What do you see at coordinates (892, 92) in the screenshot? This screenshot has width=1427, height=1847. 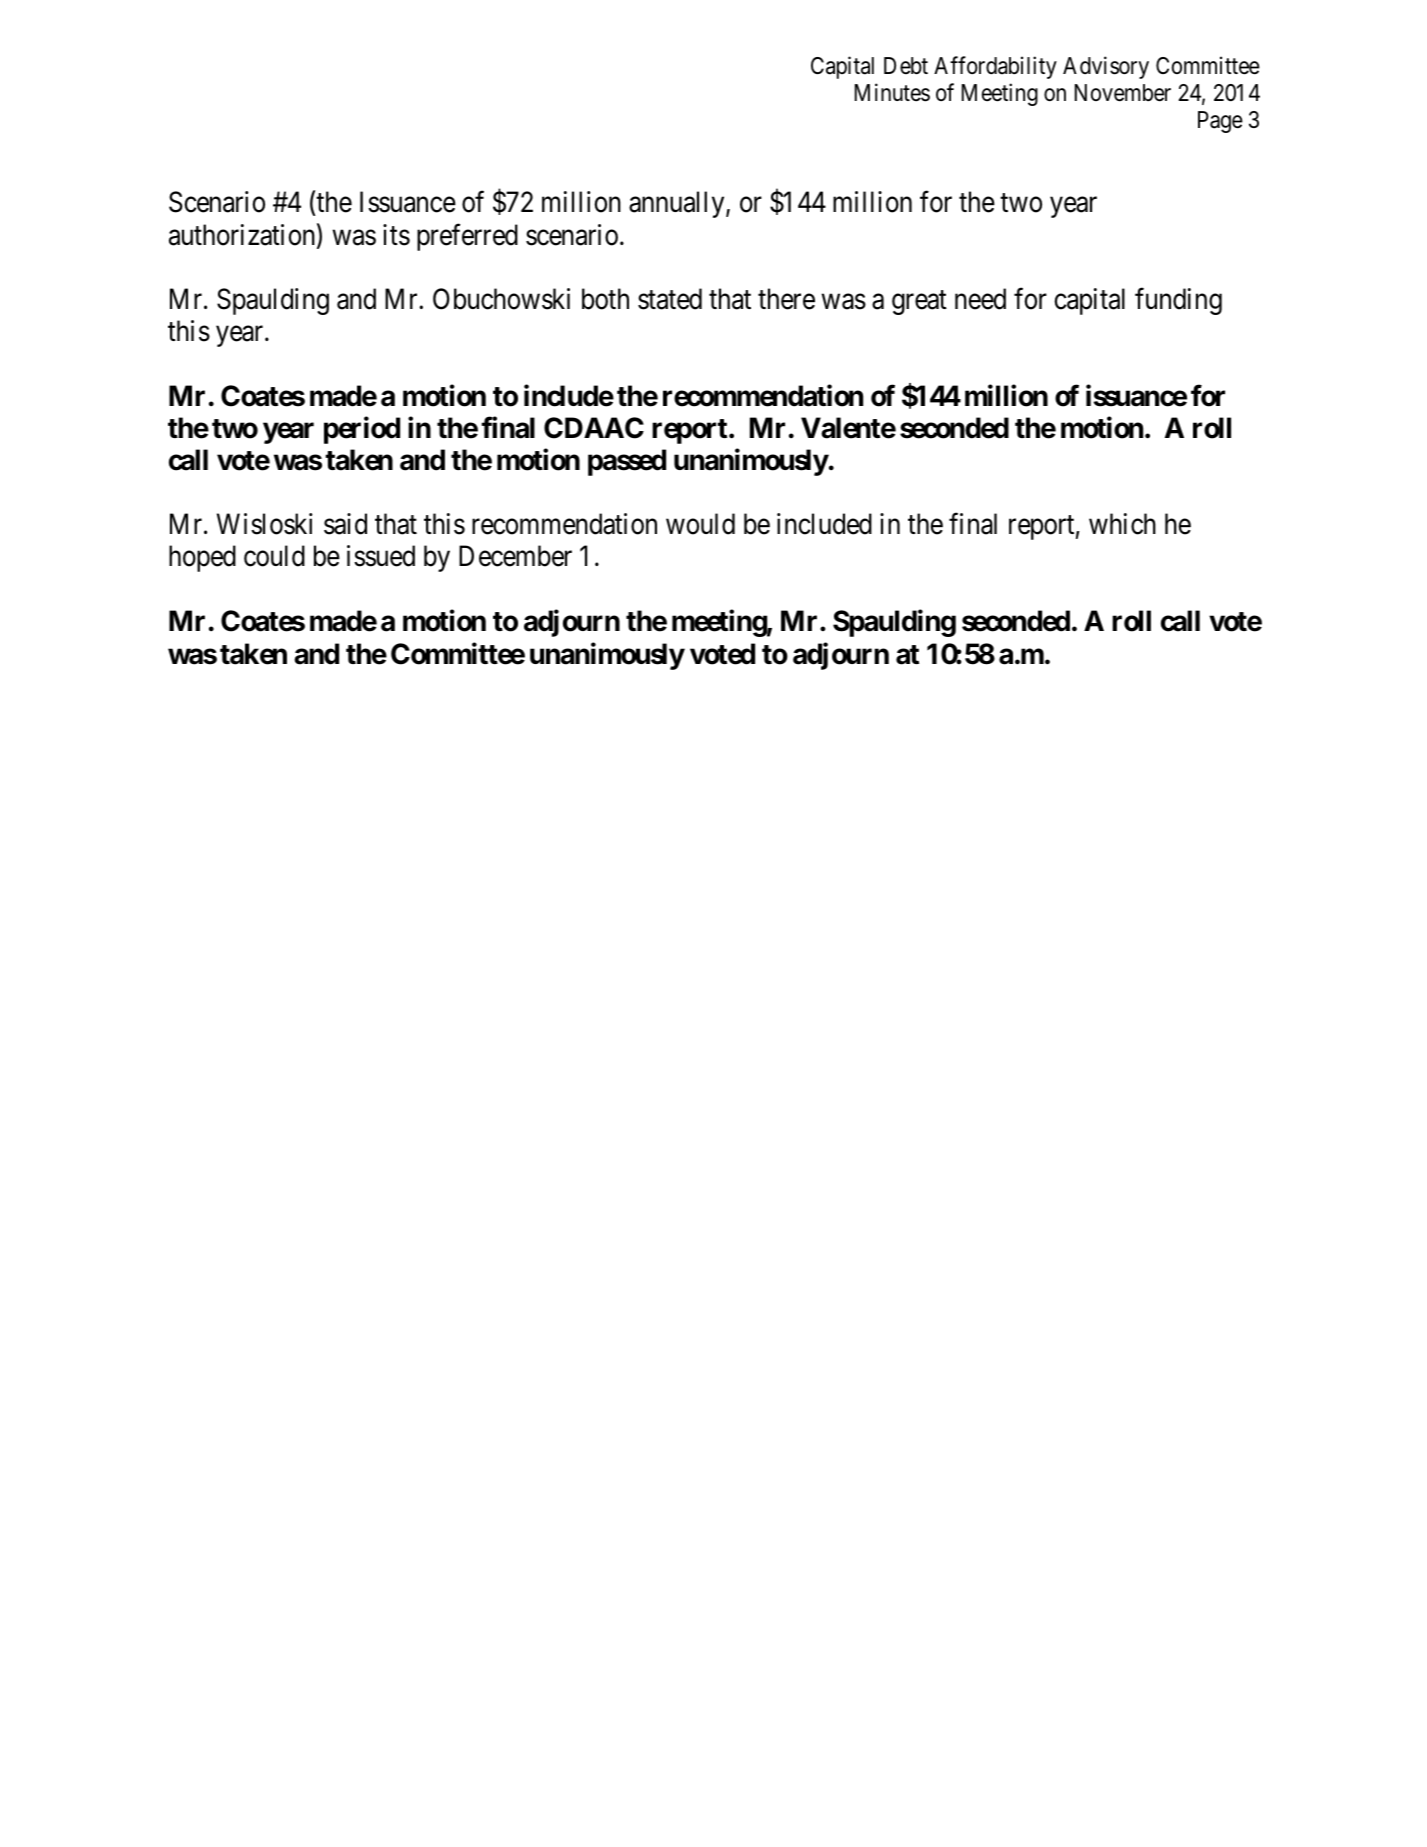 I see `Minutes` at bounding box center [892, 92].
